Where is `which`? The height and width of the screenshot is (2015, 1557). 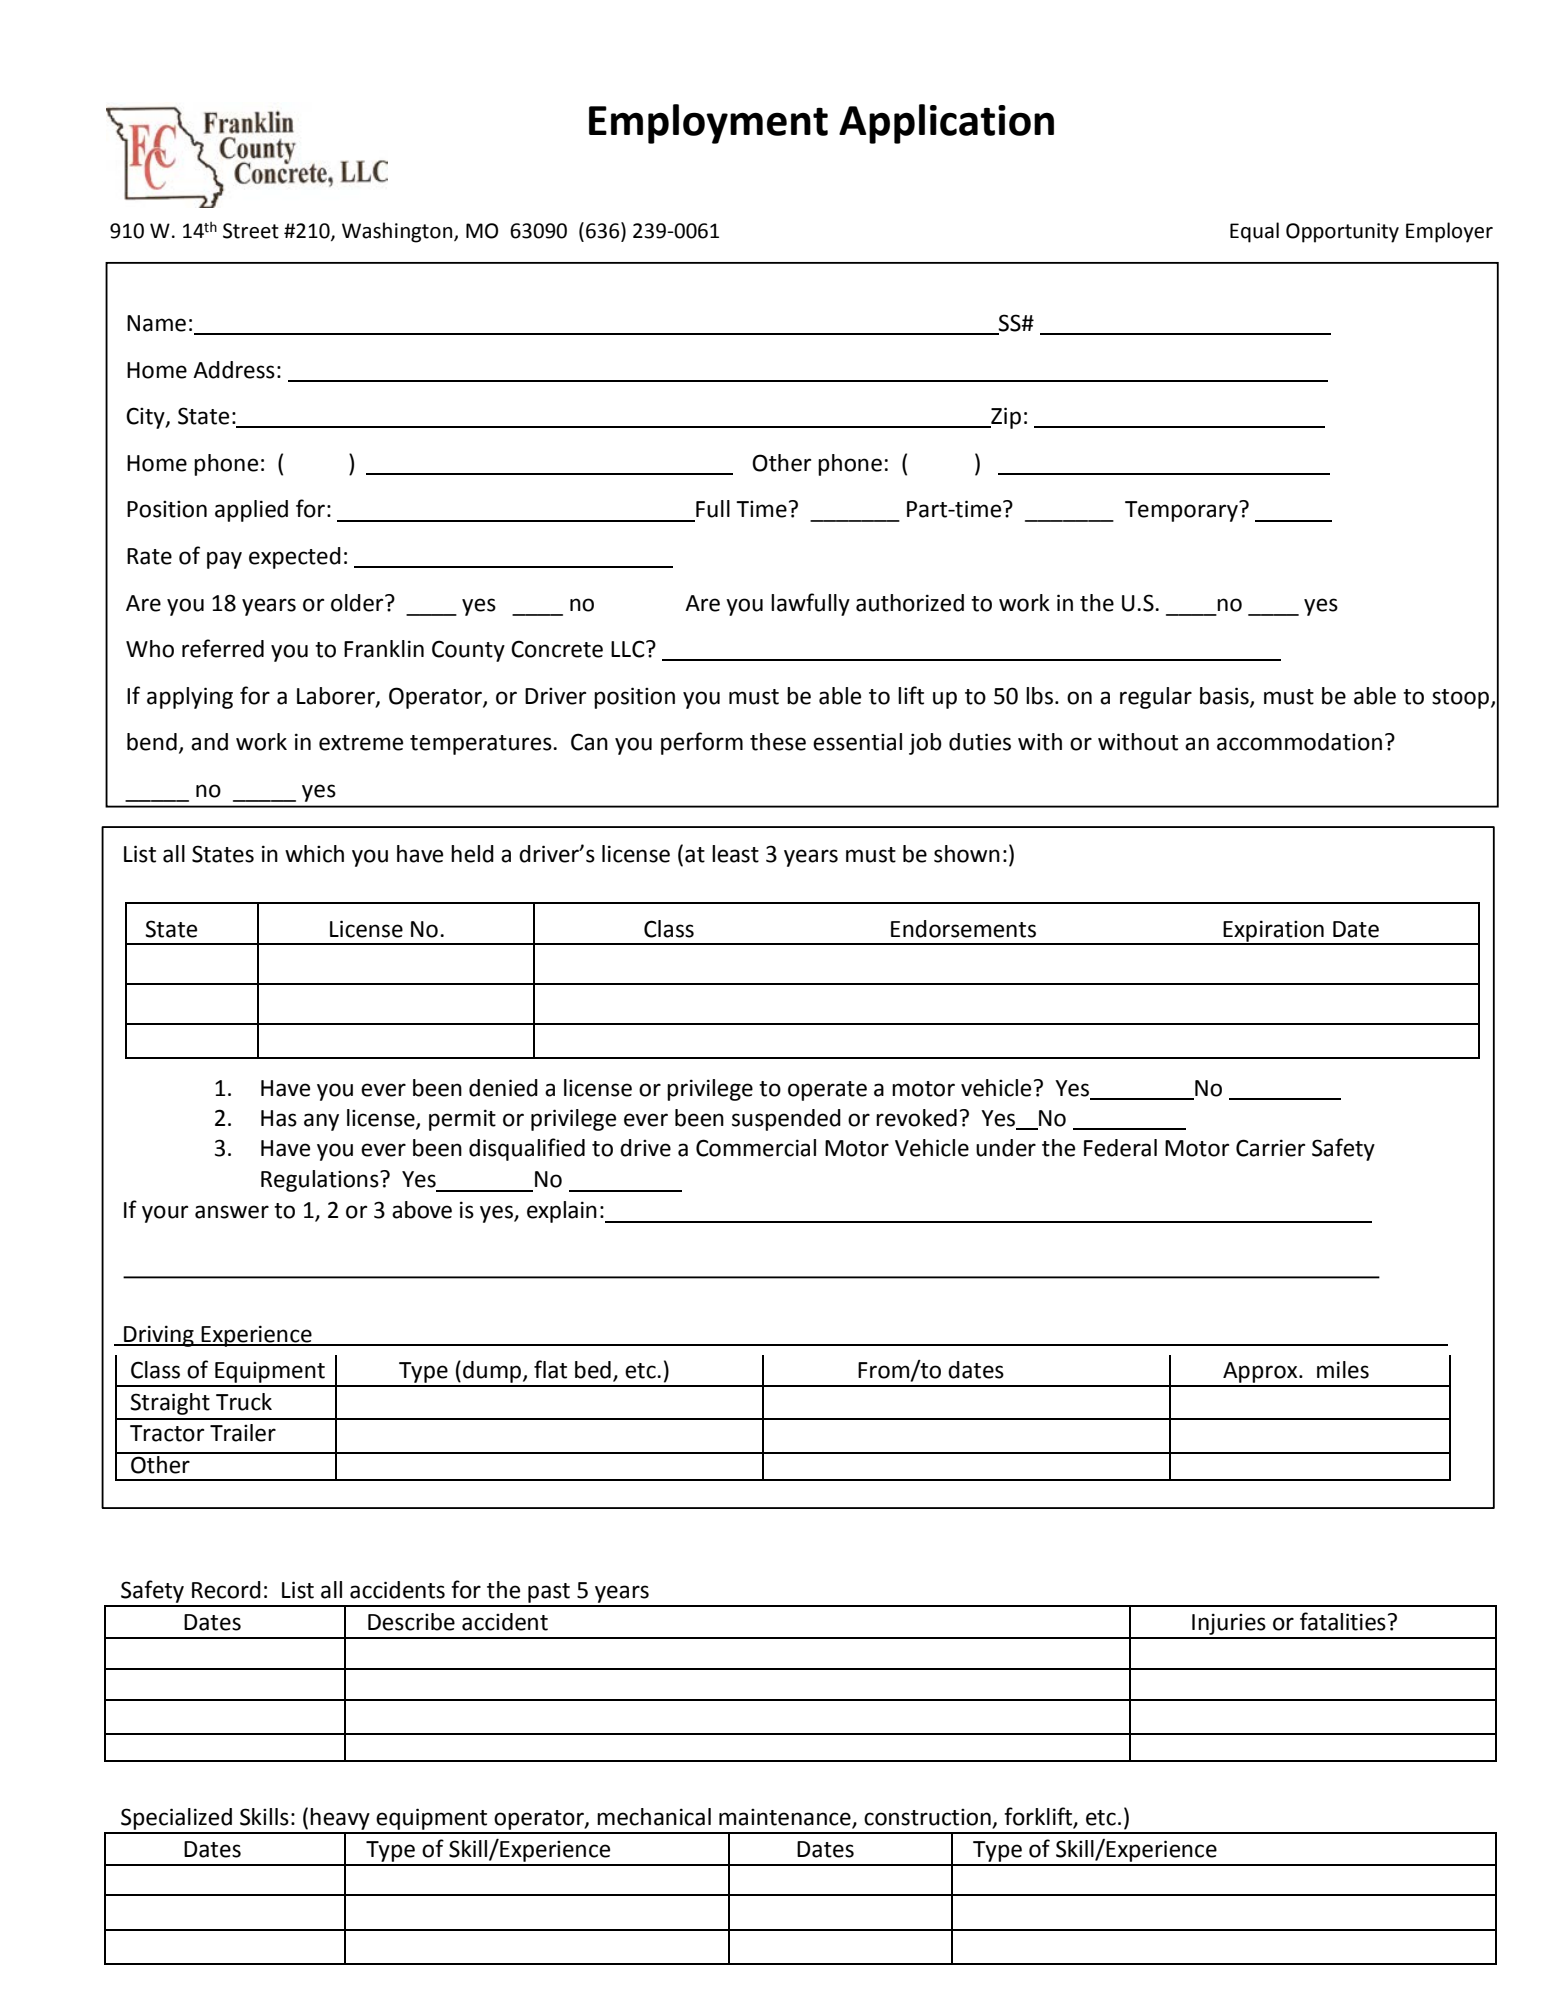
which is located at coordinates (314, 854).
